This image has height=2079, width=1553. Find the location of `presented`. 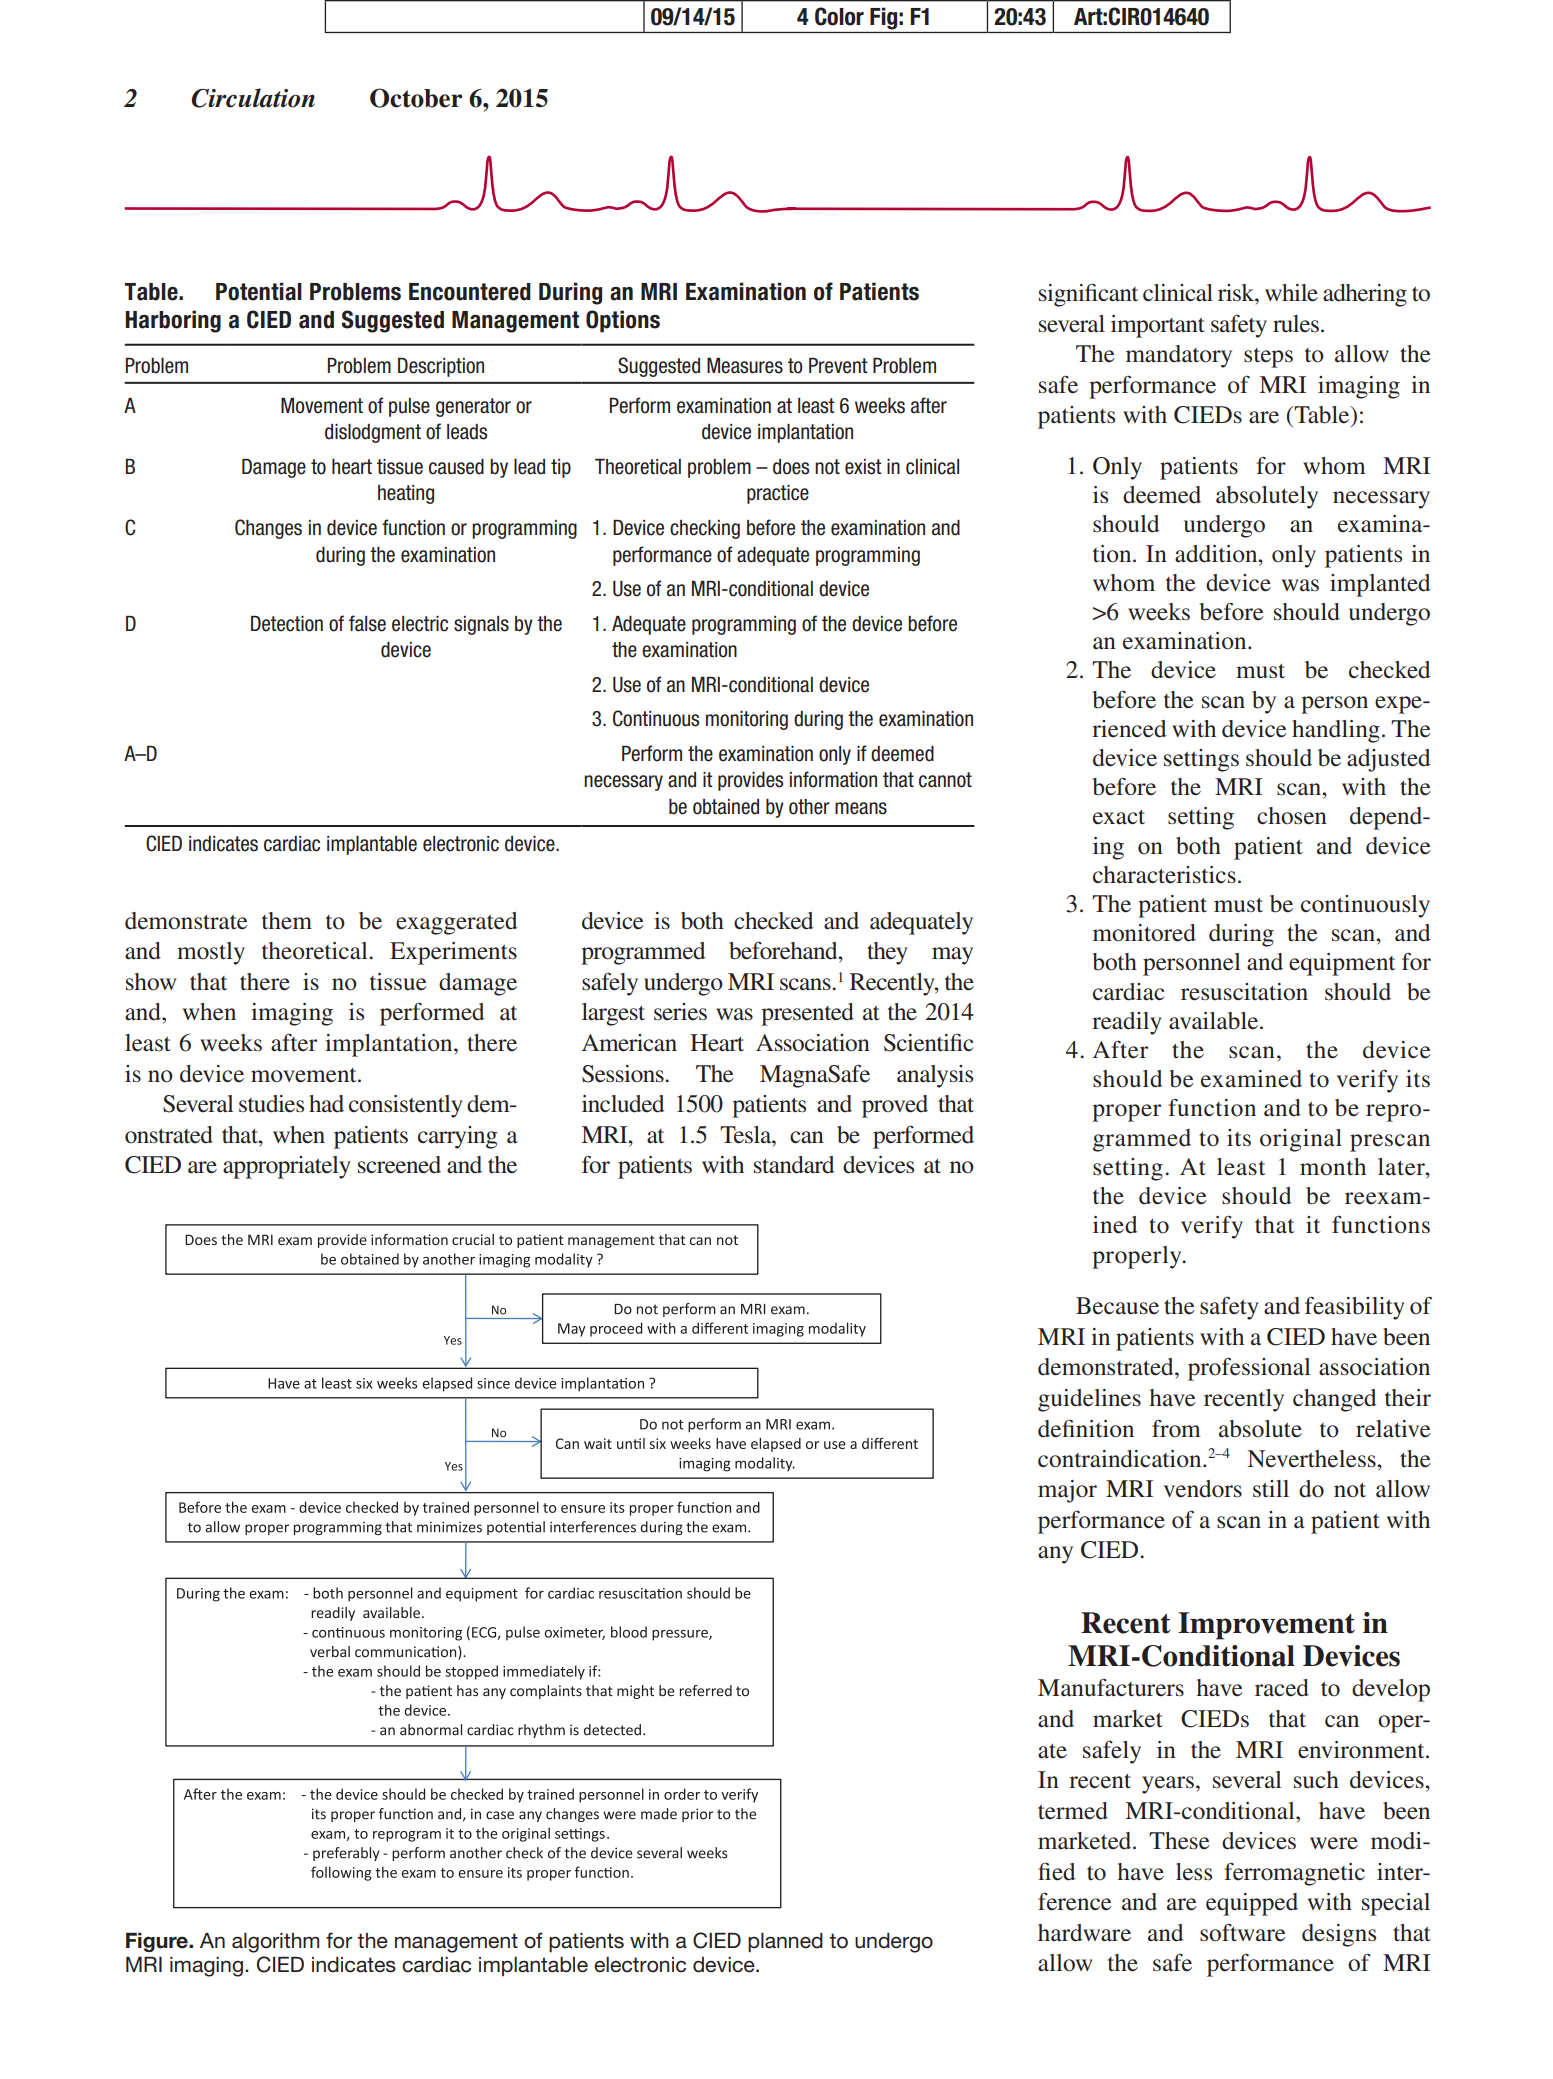

presented is located at coordinates (807, 1014).
